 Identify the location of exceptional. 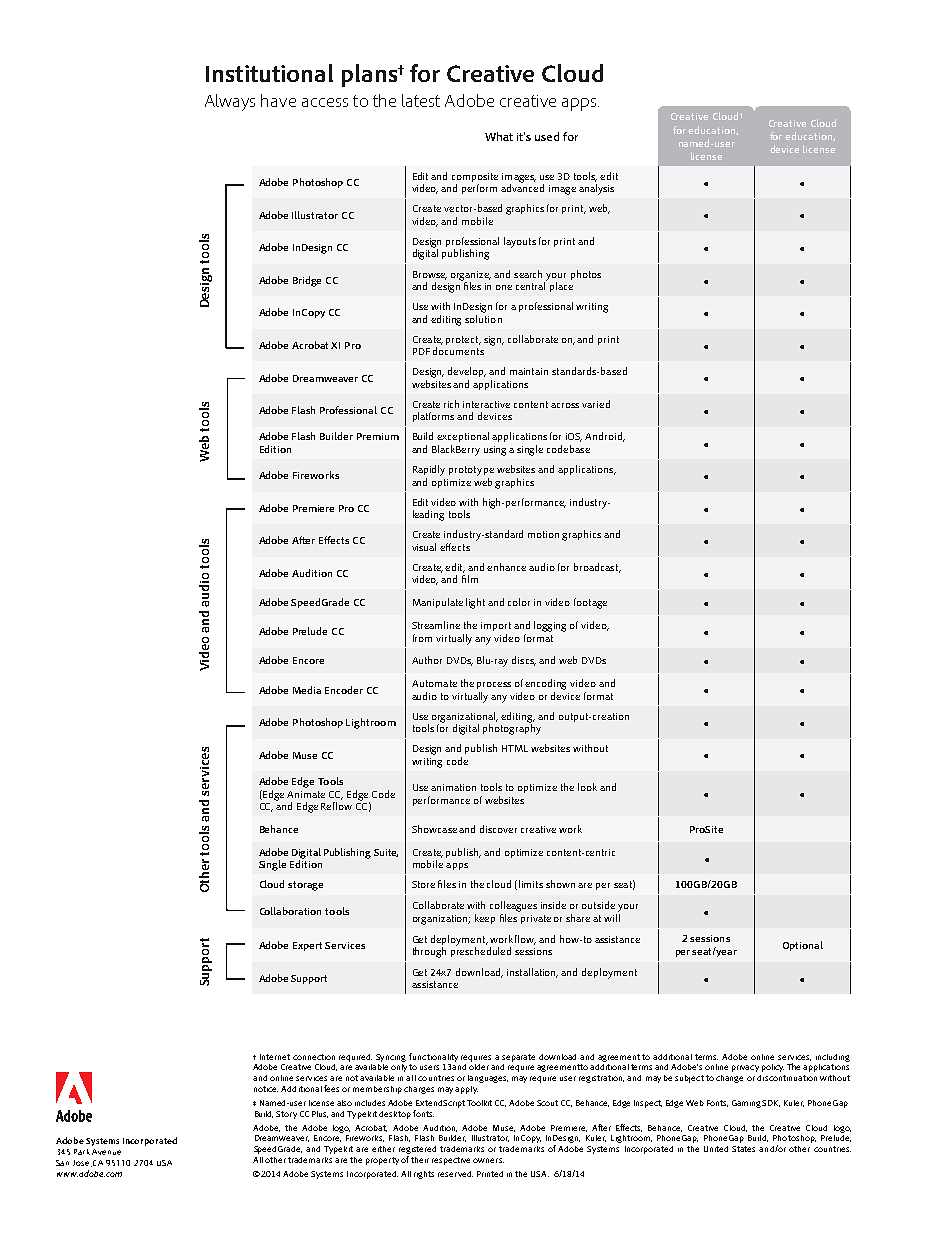
(463, 437).
